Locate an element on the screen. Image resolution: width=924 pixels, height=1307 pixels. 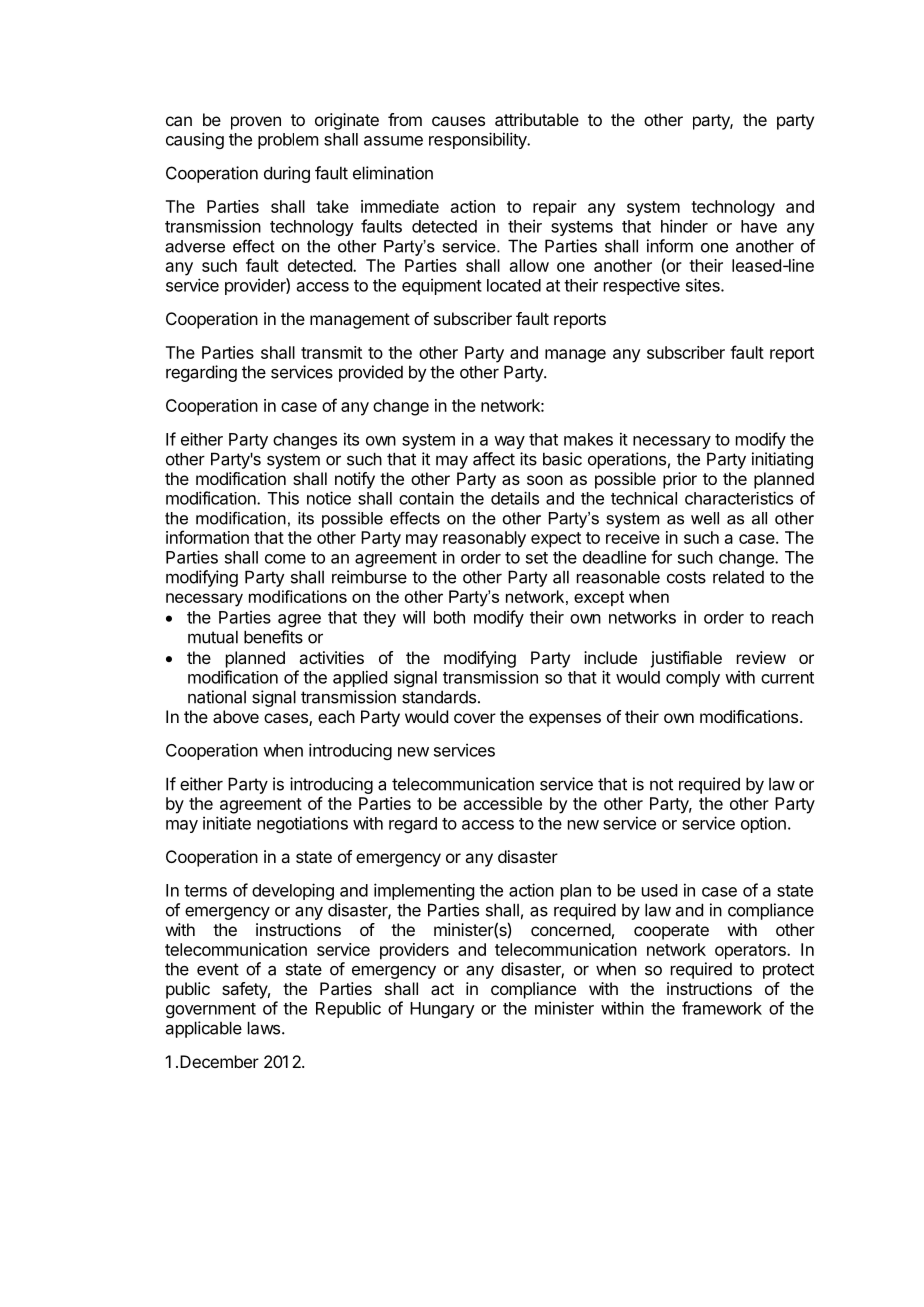
both is located at coordinates (449, 617).
